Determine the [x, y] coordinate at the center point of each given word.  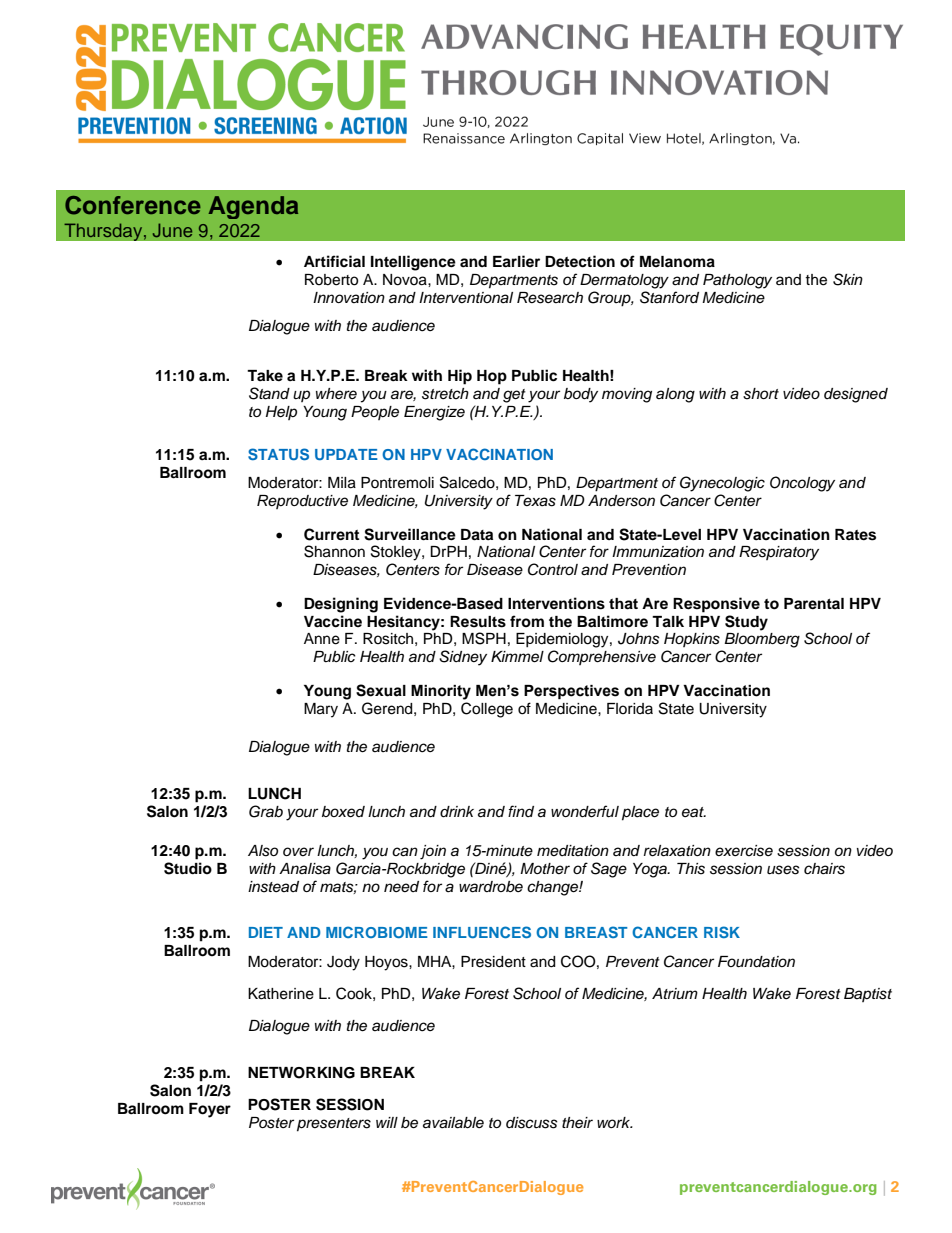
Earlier [516, 261]
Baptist [868, 995]
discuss [532, 1123]
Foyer [210, 1110]
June [172, 230]
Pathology [737, 281]
